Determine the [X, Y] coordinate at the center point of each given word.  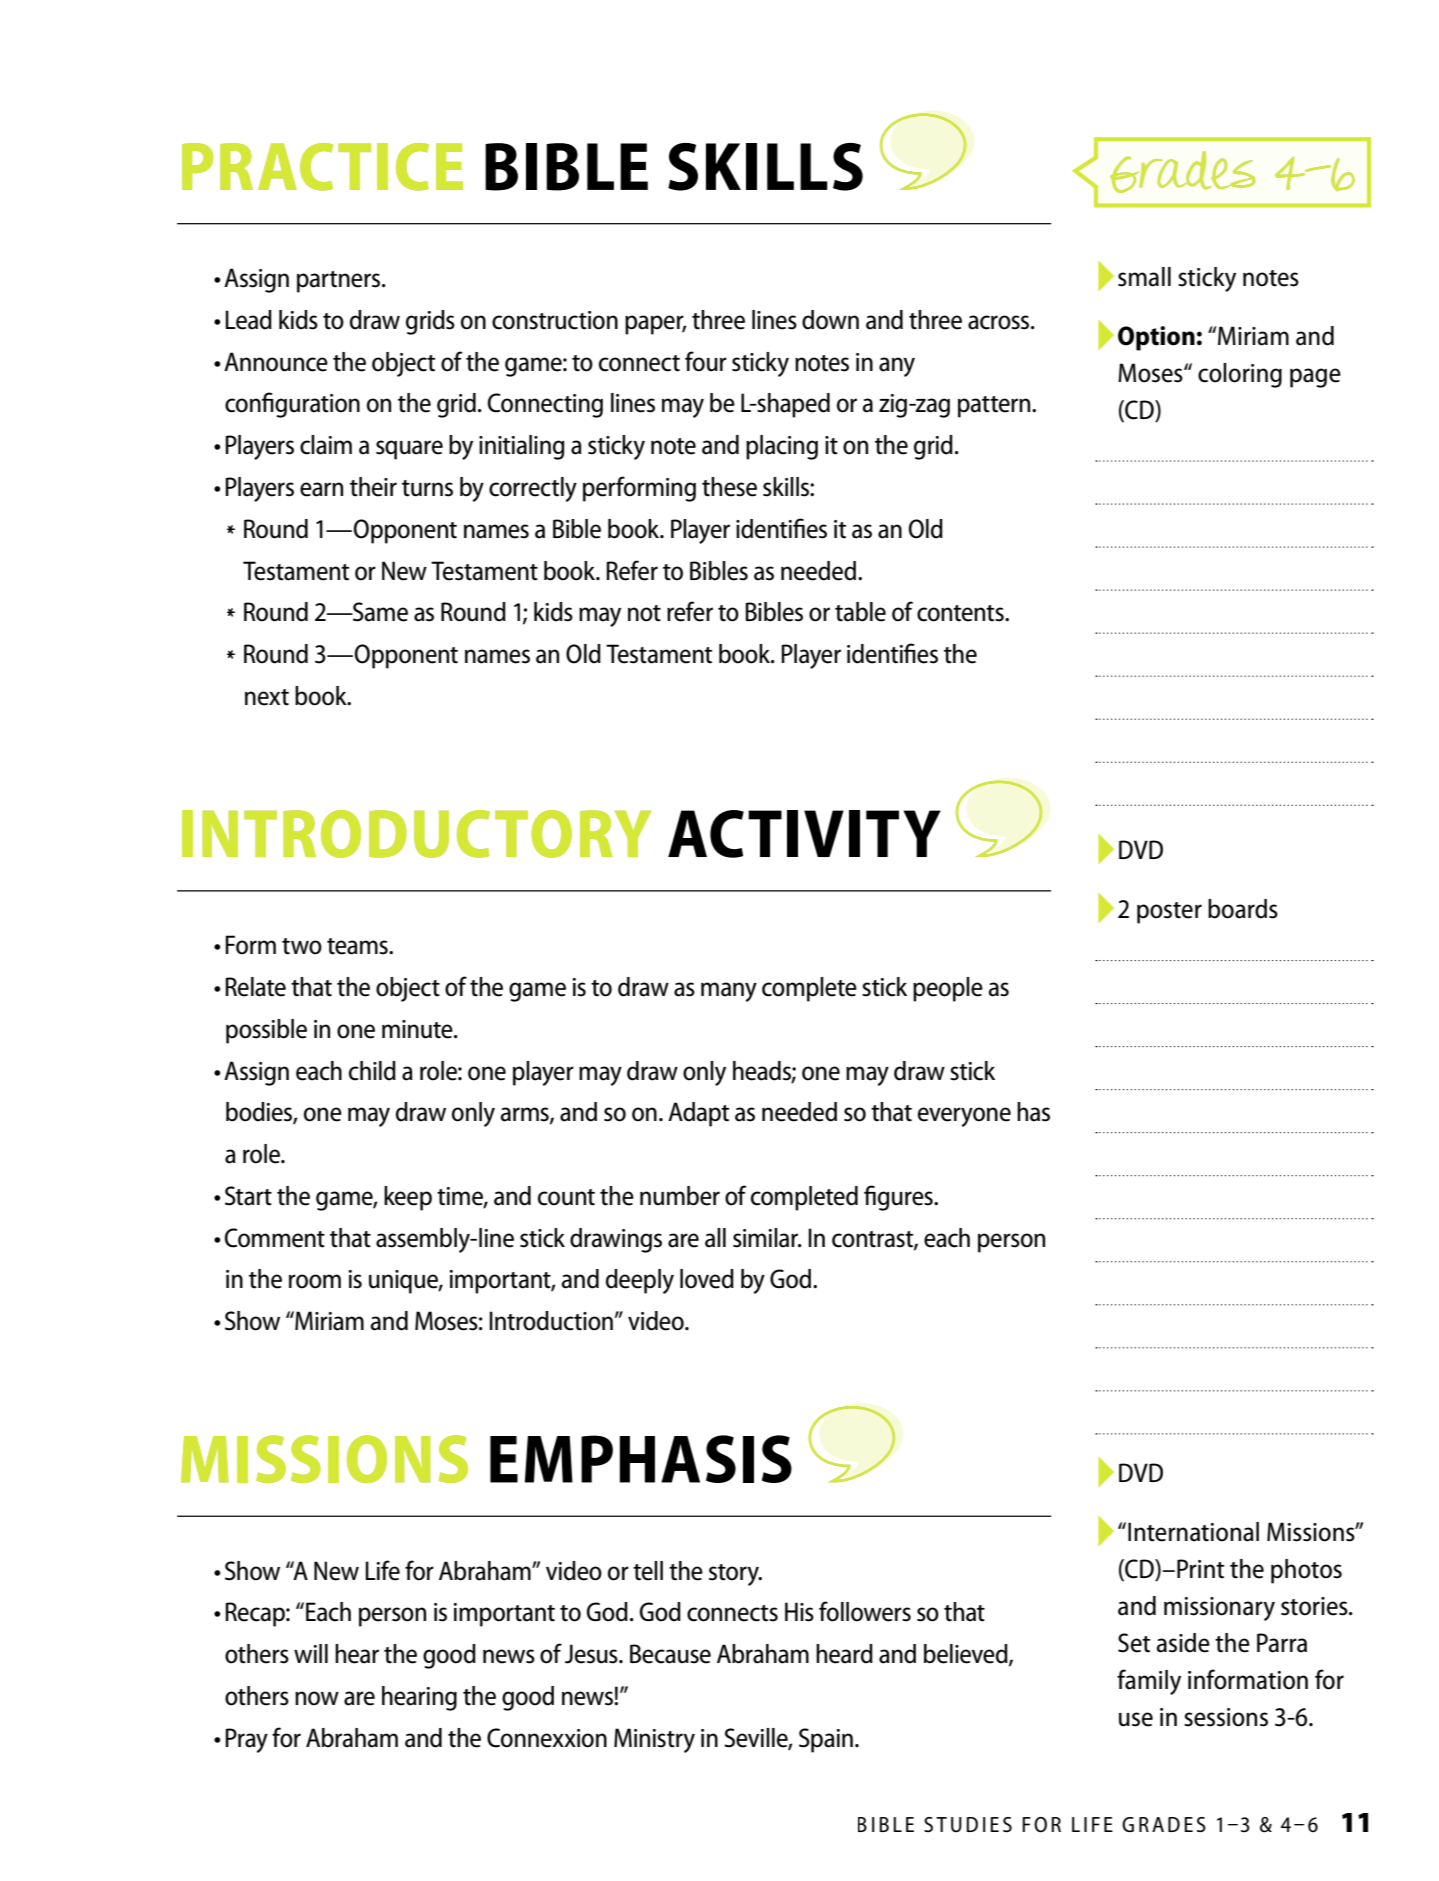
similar [767, 1238]
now [317, 1698]
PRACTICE [322, 167]
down [830, 320]
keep [408, 1198]
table [860, 612]
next [267, 697]
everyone [964, 1117]
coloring [1240, 375]
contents [961, 613]
